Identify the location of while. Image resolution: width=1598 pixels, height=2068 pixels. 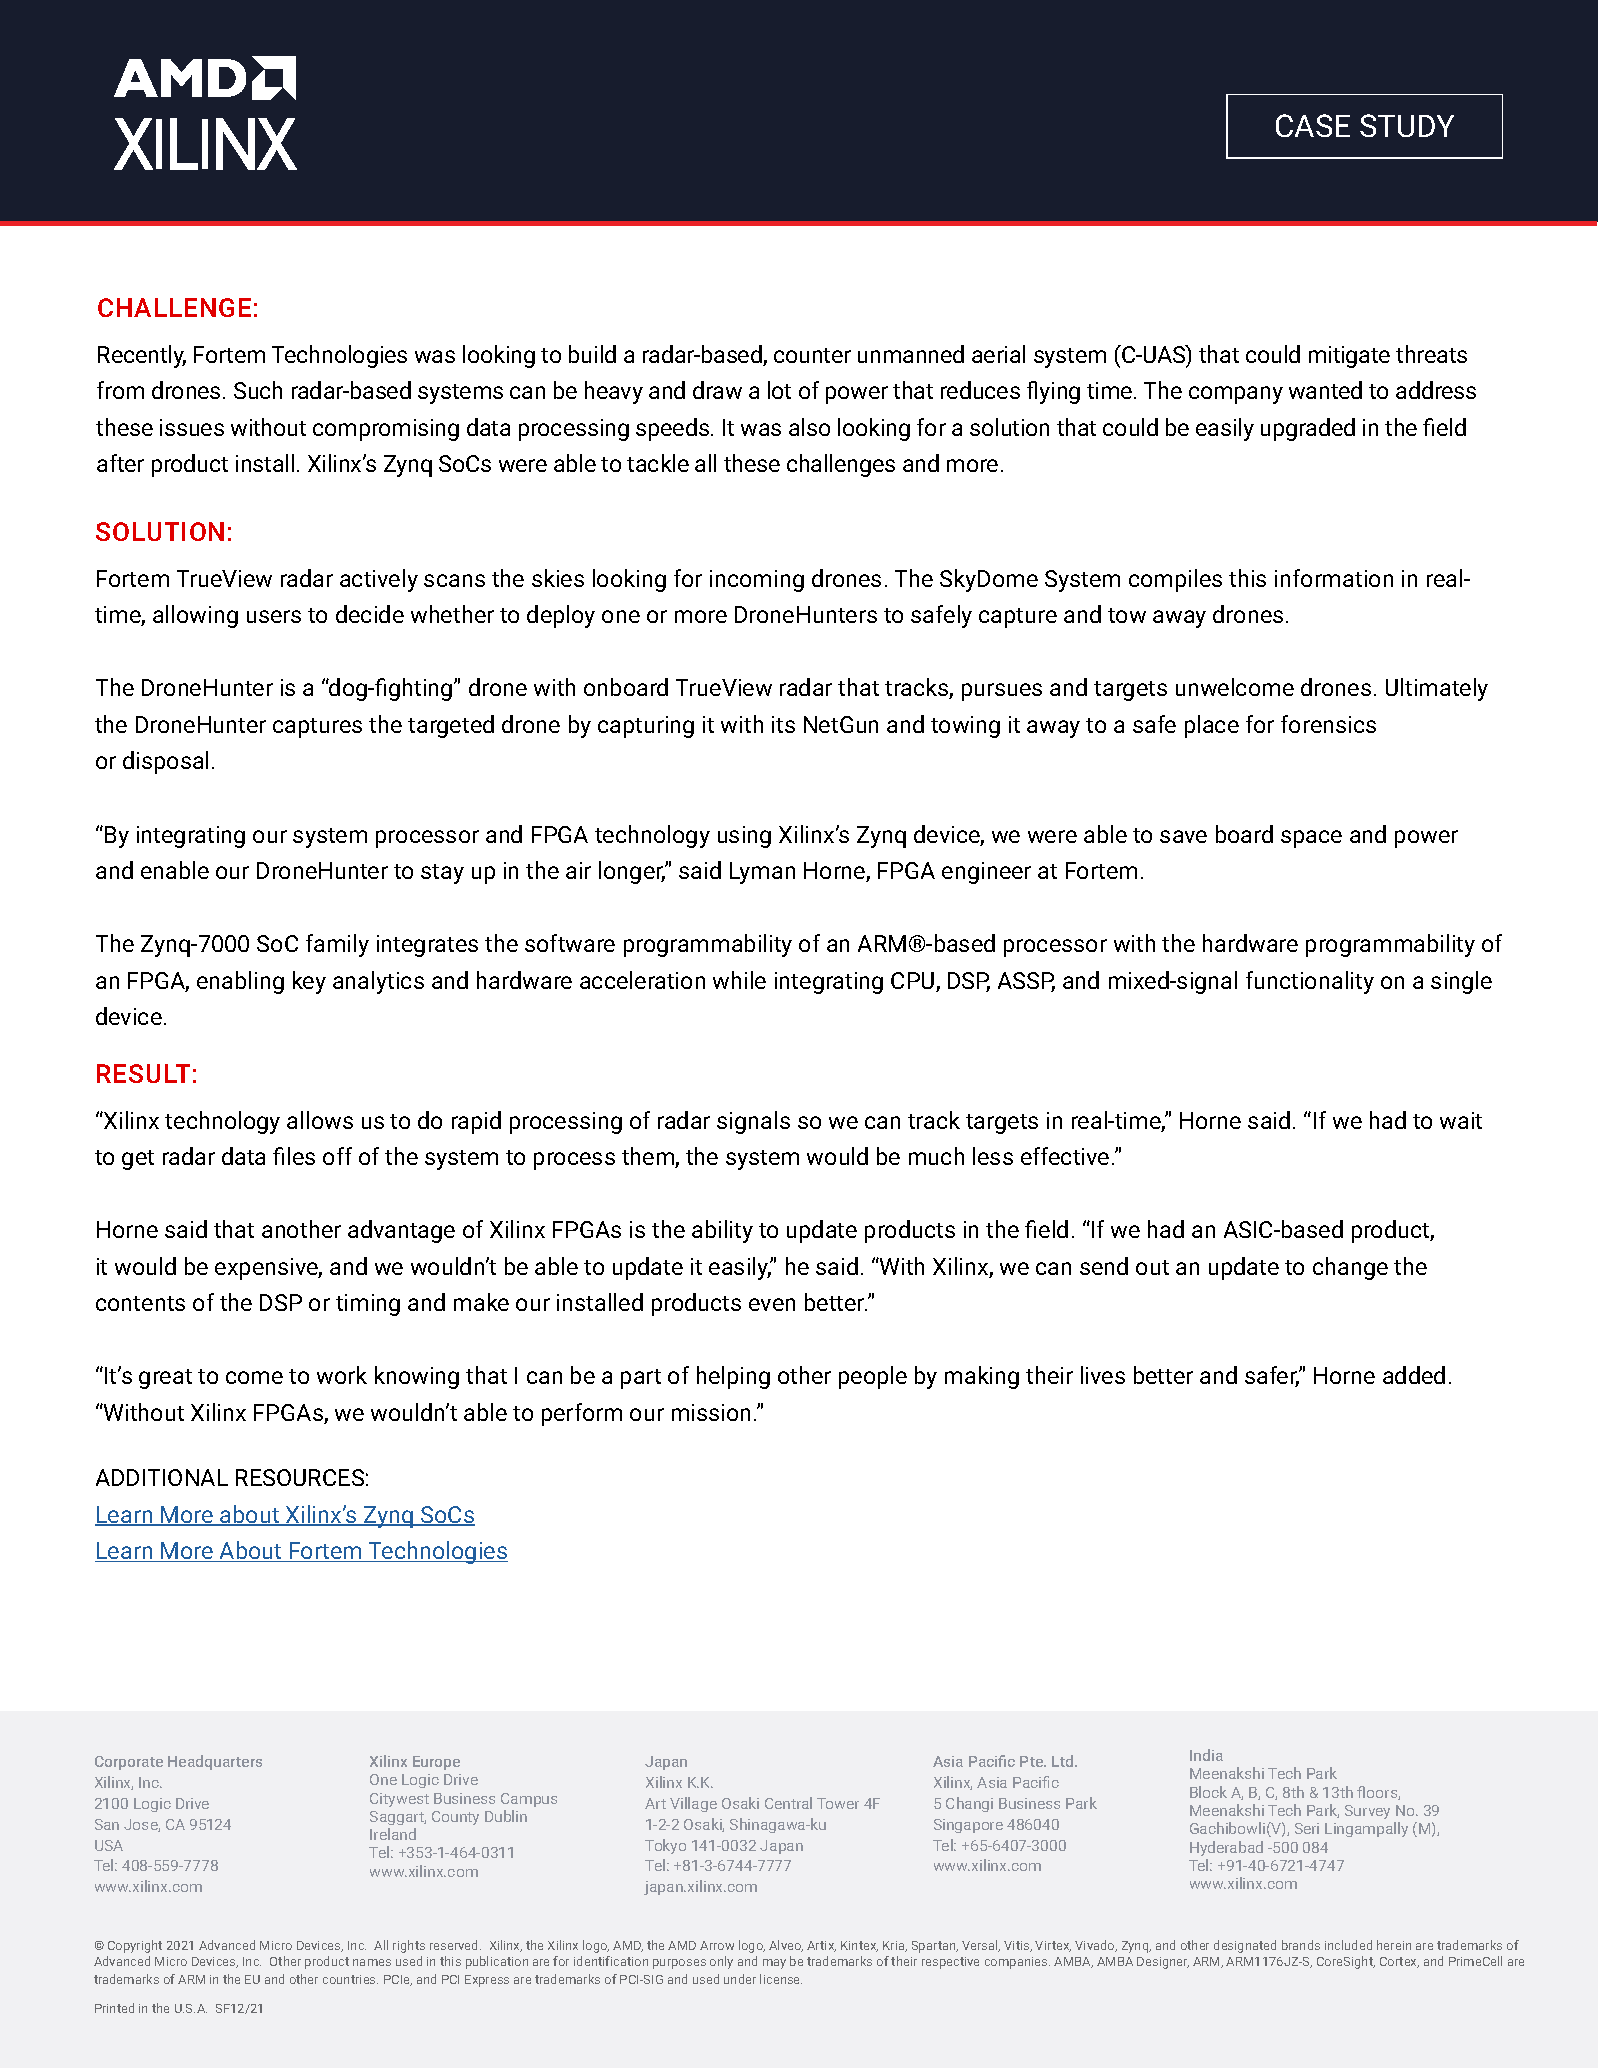
(739, 980).
